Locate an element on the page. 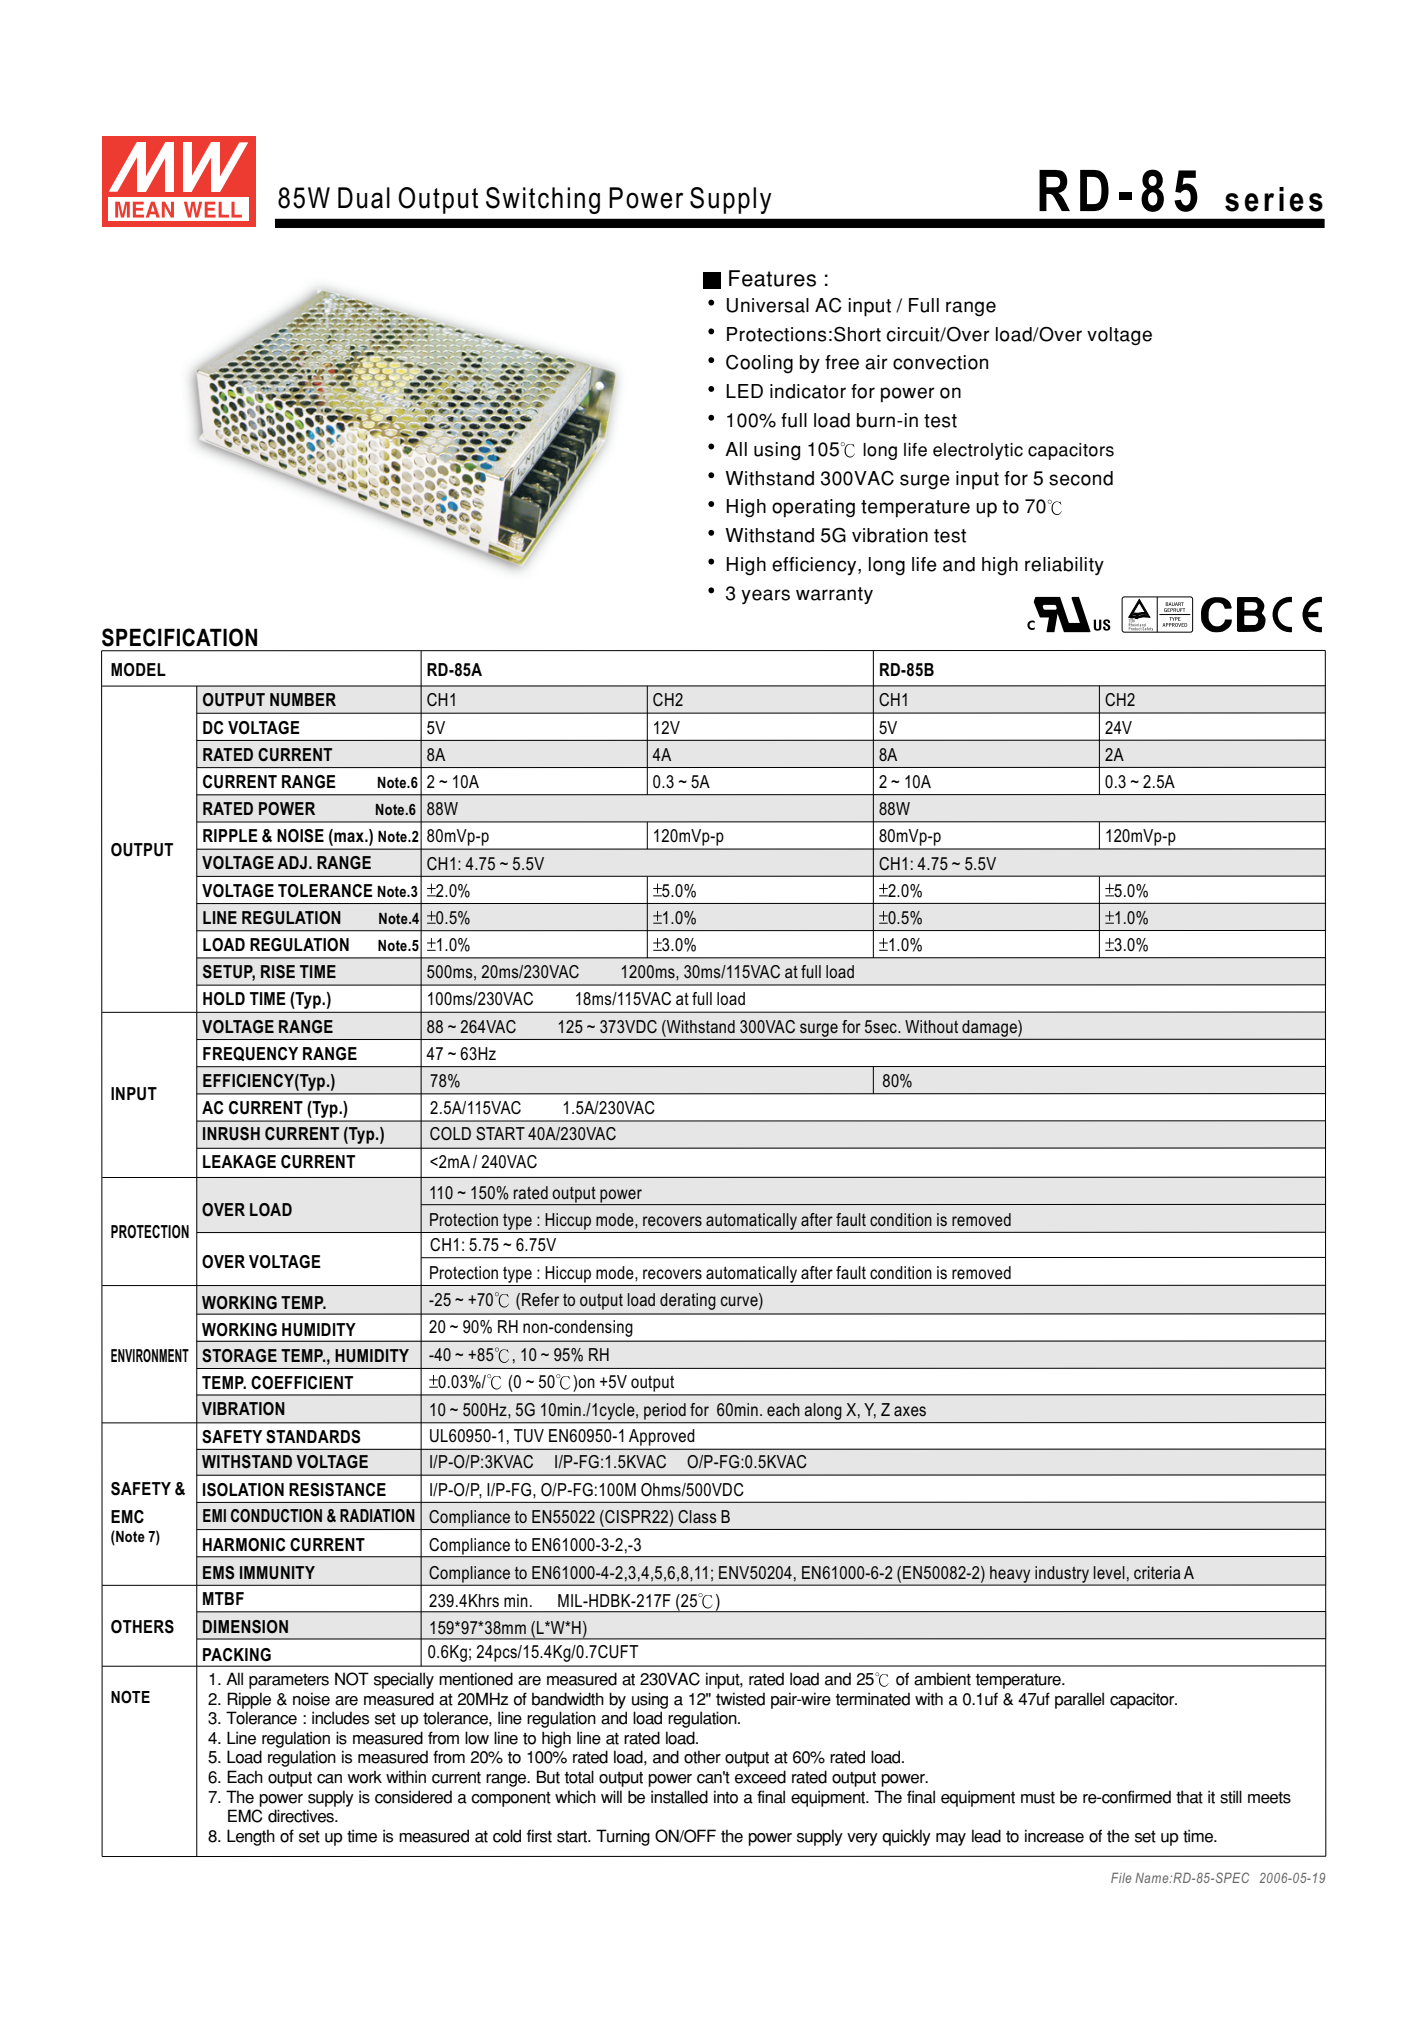 The height and width of the document is (2019, 1427). reliability is located at coordinates (1064, 566).
